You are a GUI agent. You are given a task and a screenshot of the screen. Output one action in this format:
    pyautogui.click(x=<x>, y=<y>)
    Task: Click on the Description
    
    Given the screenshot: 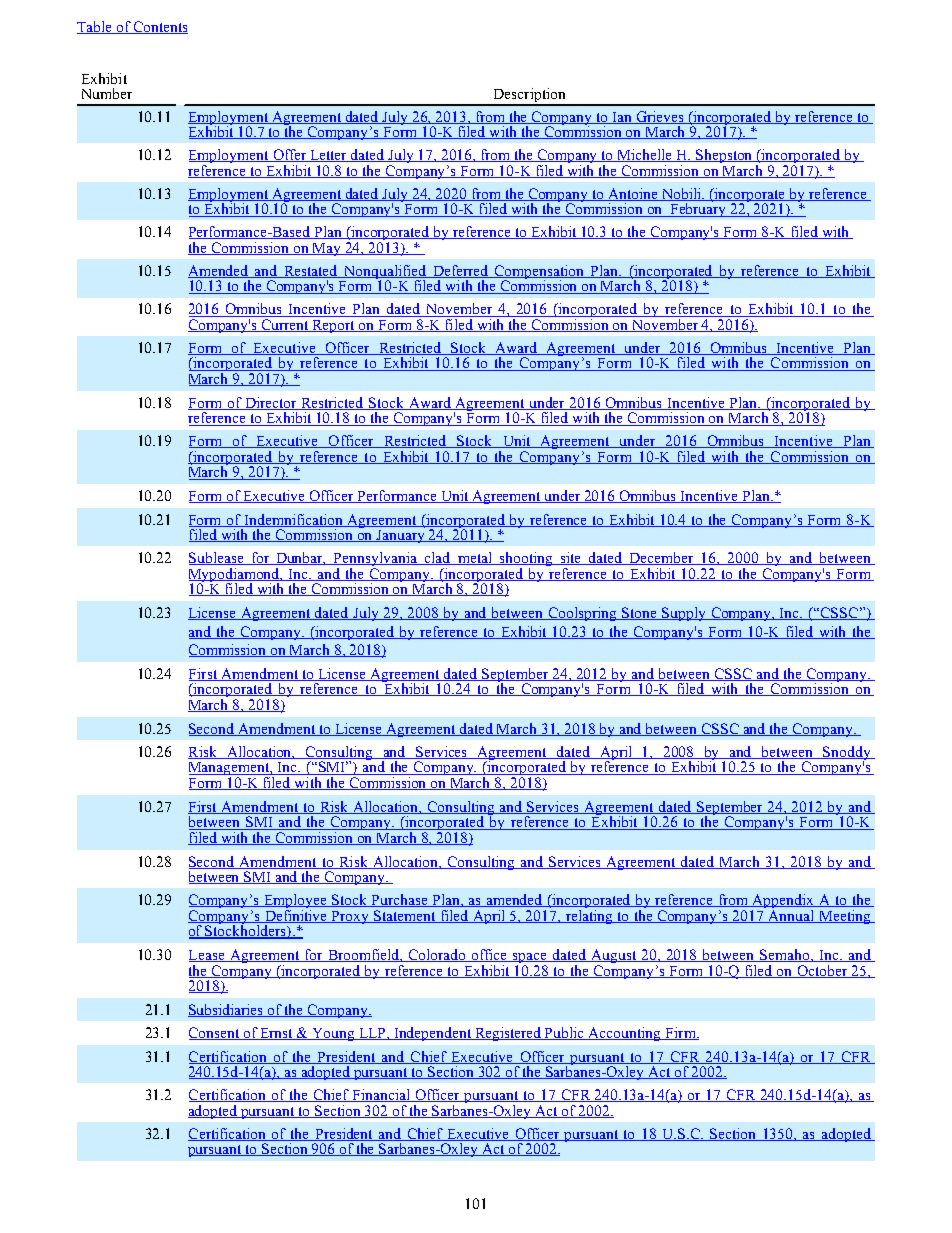 What is the action you would take?
    pyautogui.click(x=529, y=96)
